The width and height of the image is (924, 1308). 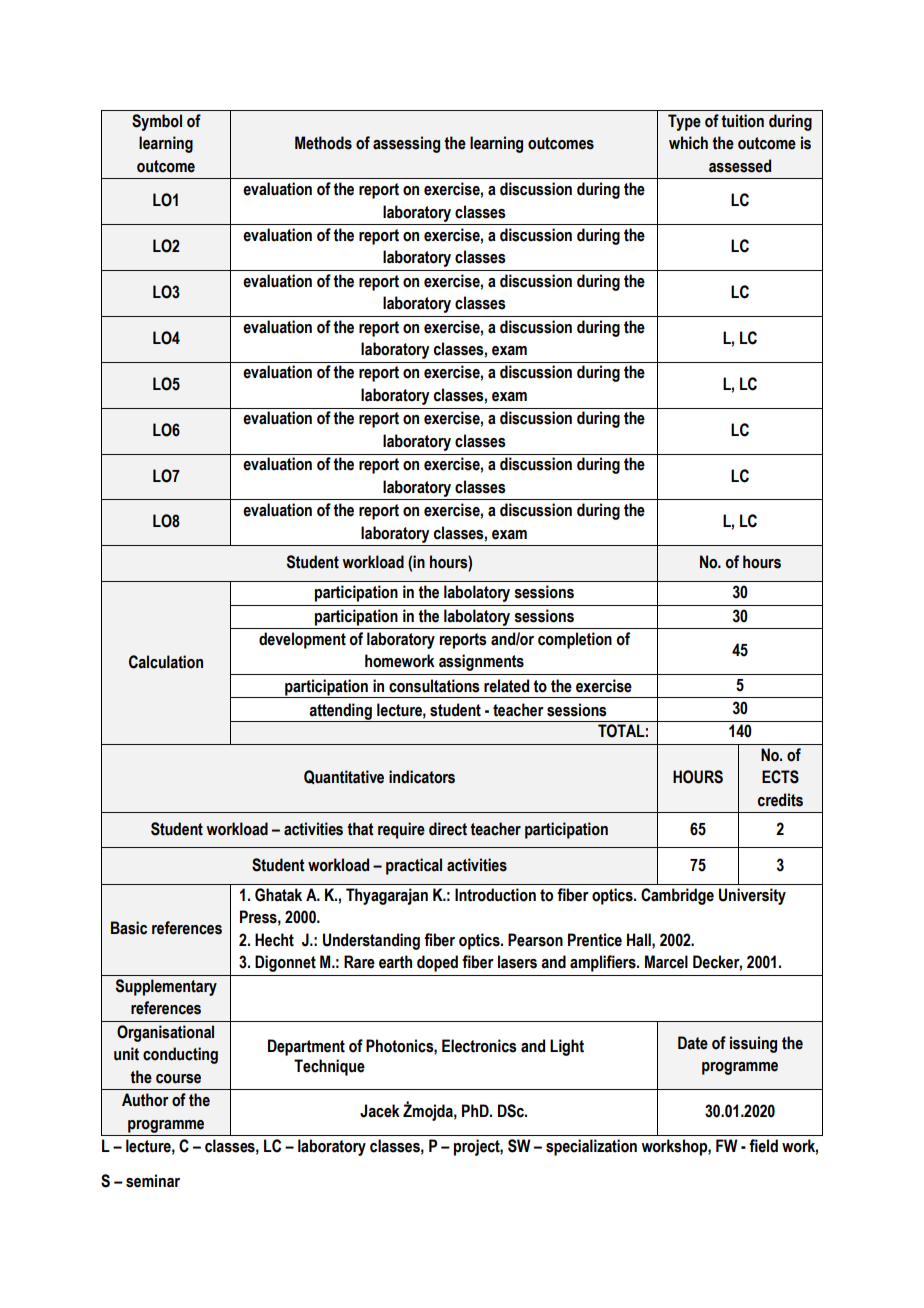 I want to click on Symbol, so click(x=157, y=122).
